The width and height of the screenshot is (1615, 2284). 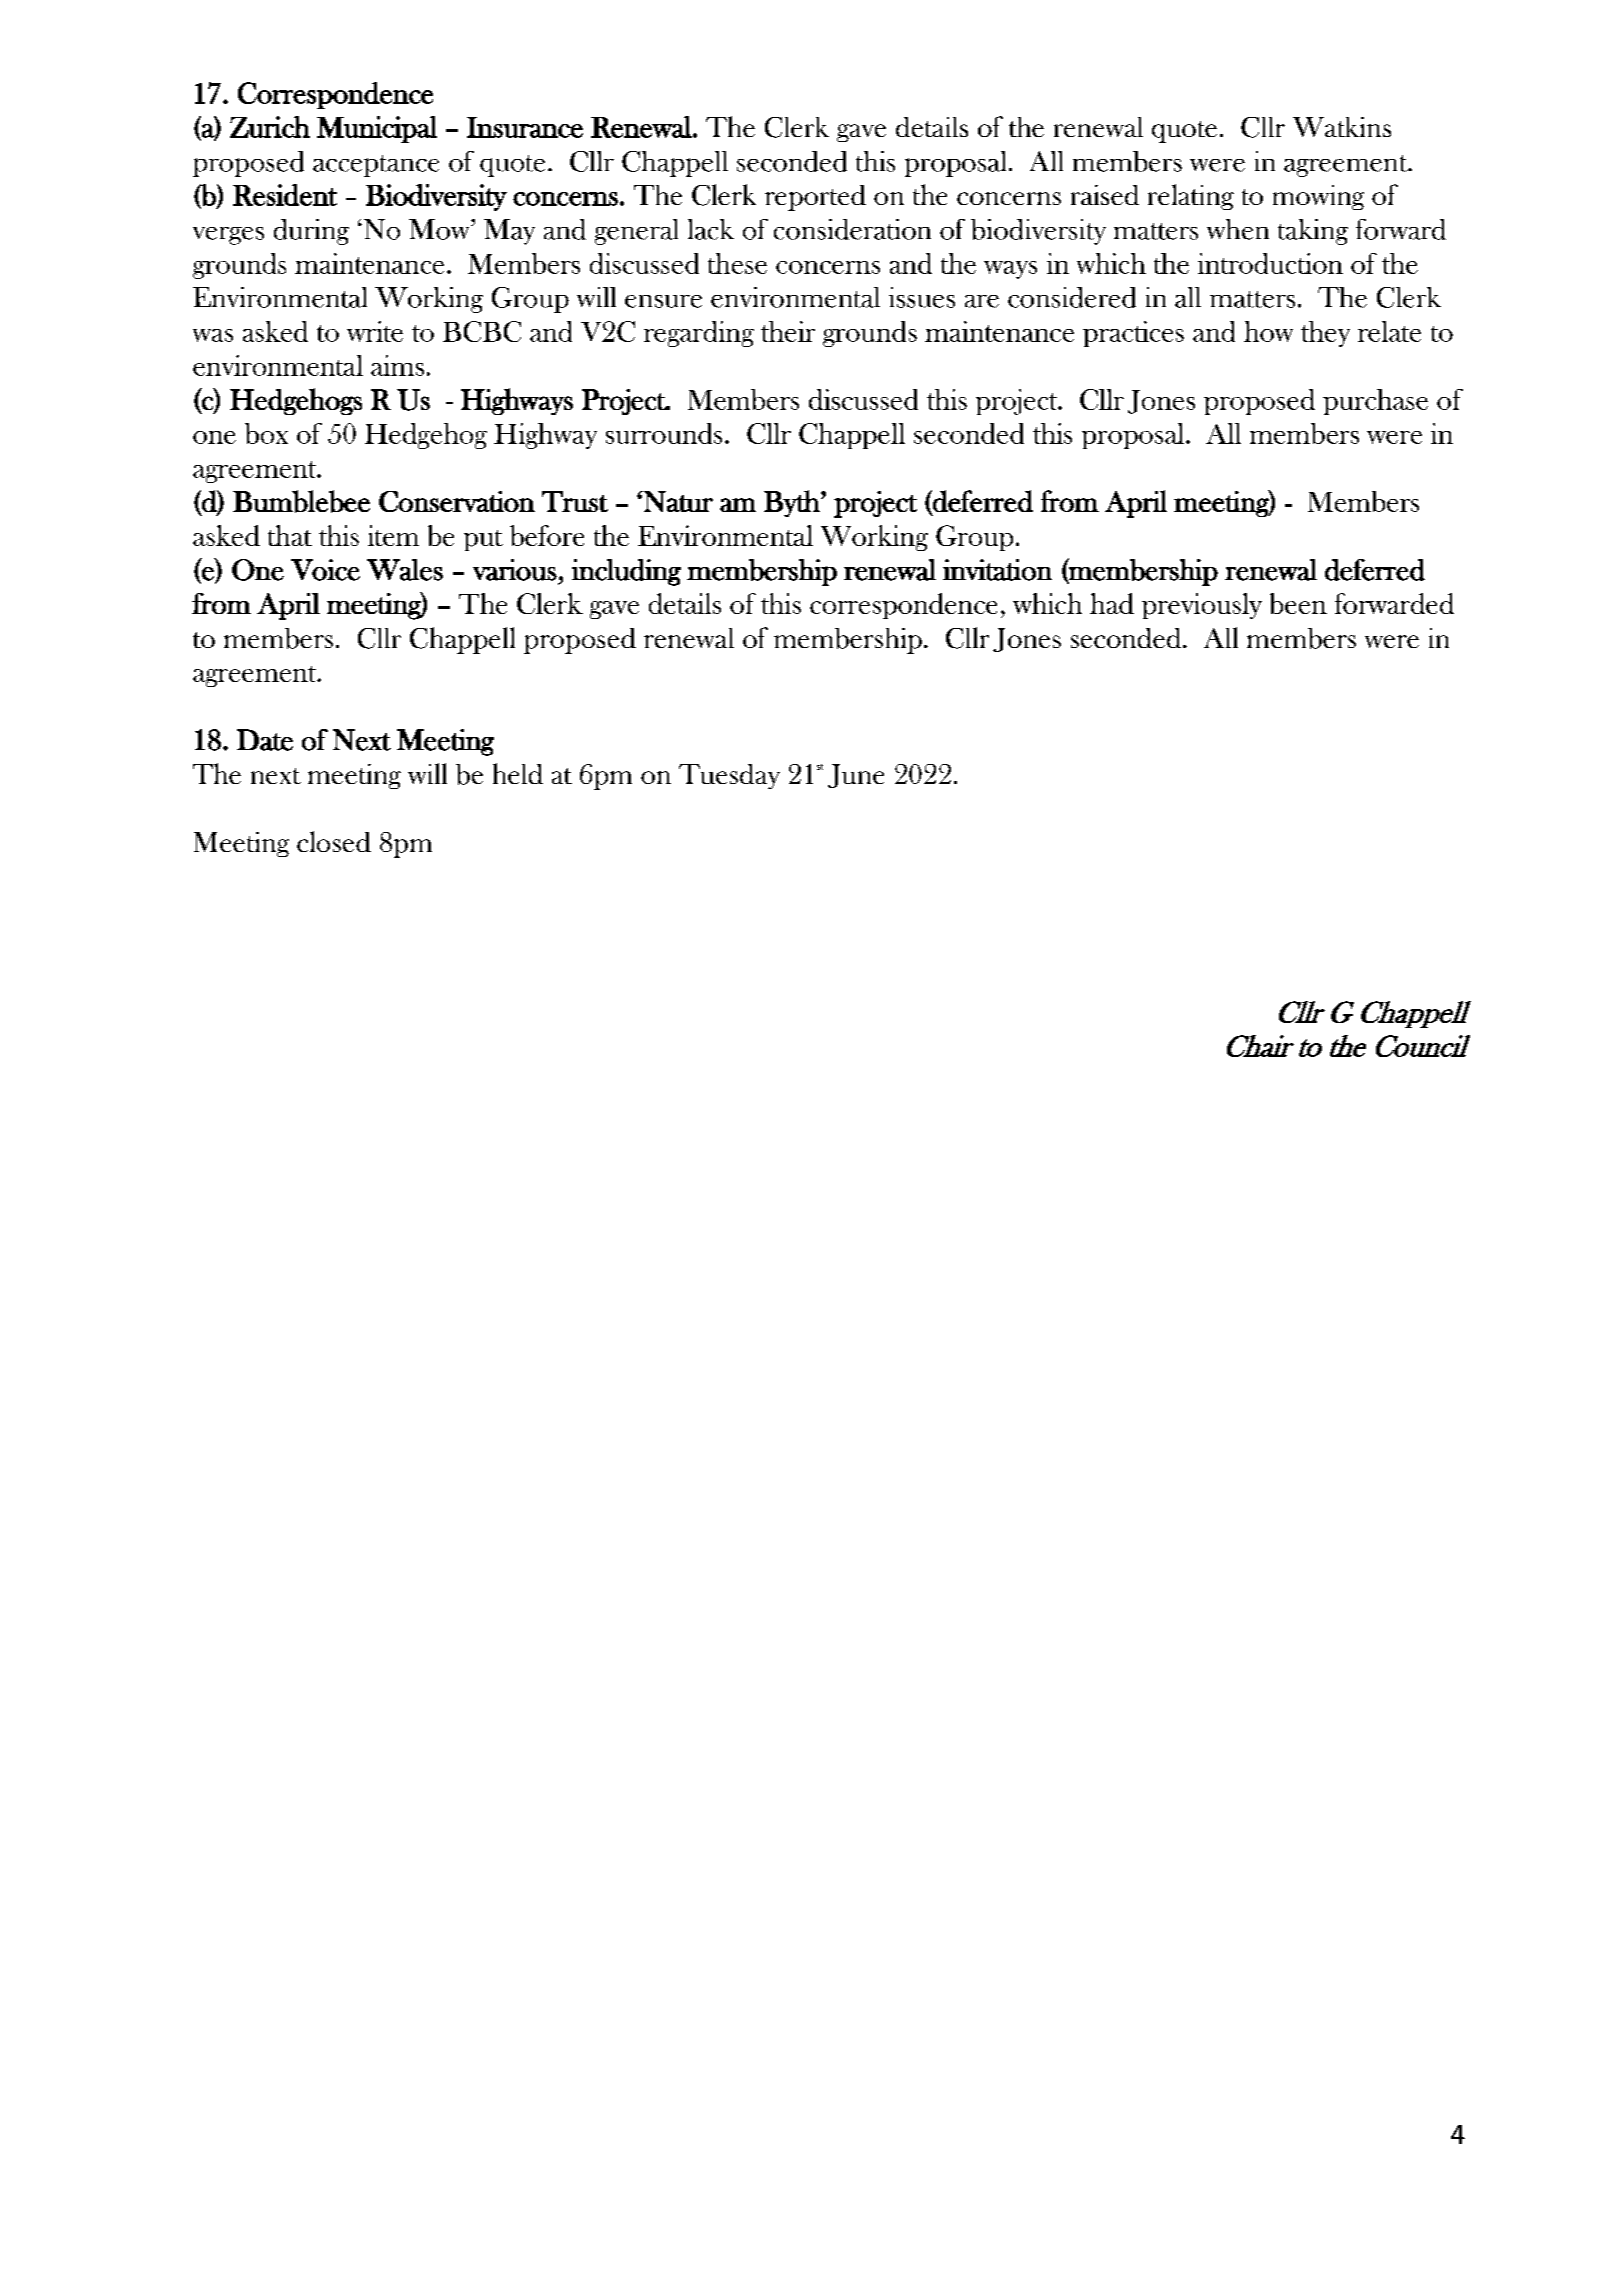 I want to click on acceptance, so click(x=376, y=166).
